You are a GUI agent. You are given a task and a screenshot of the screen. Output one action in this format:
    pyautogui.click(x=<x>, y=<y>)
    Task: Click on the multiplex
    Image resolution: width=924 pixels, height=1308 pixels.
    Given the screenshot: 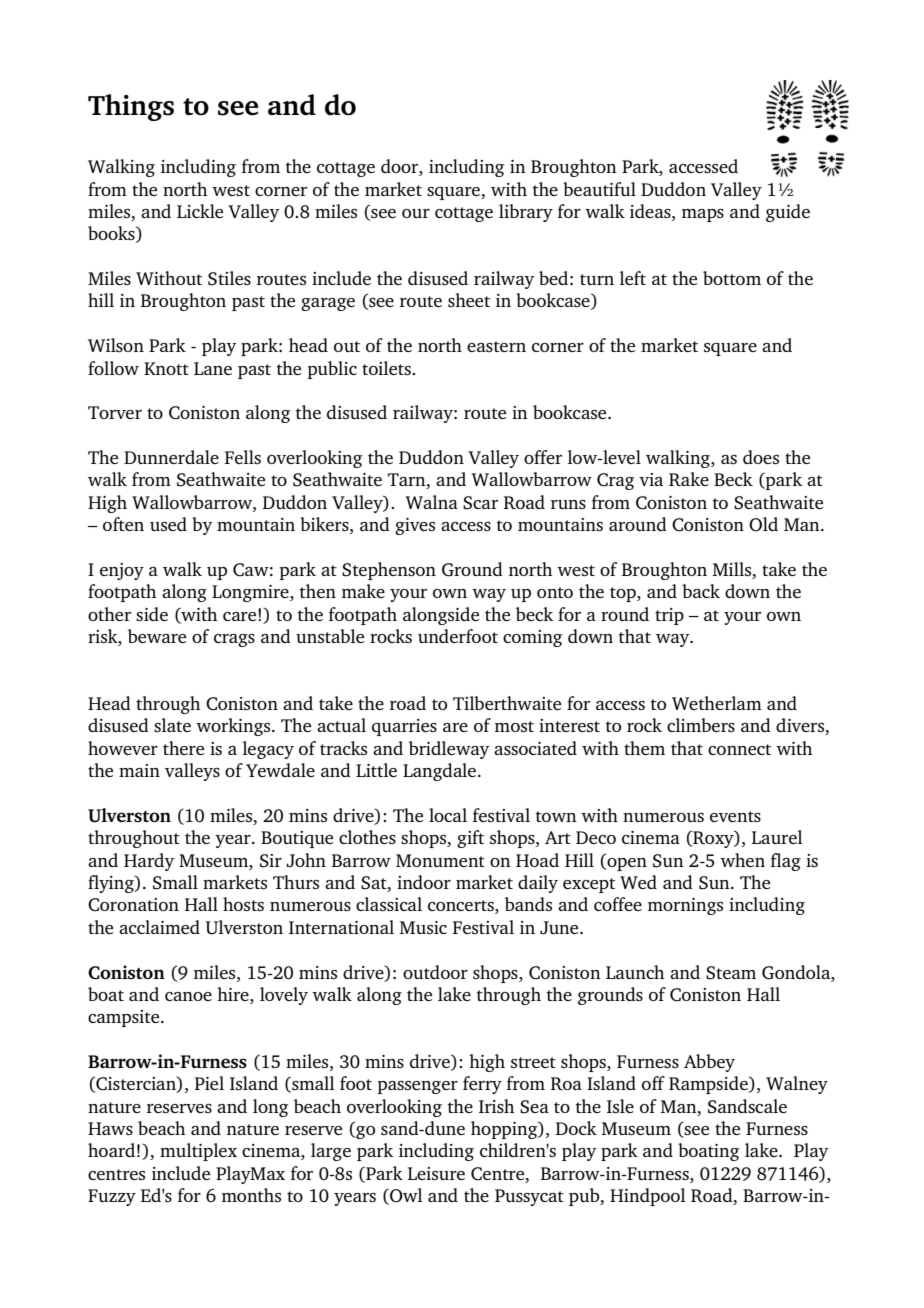 What is the action you would take?
    pyautogui.click(x=198, y=1152)
